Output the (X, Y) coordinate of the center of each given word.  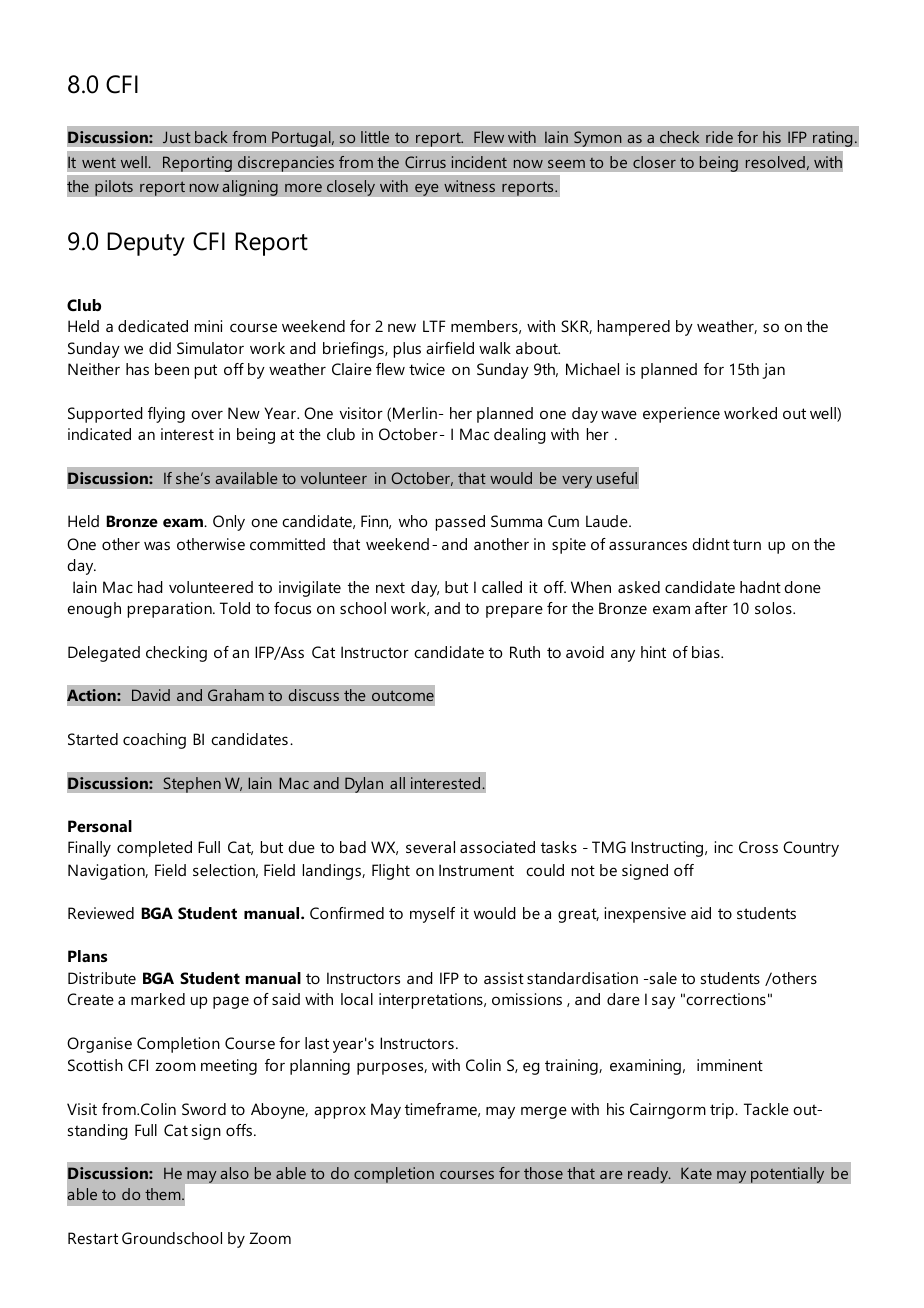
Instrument (476, 870)
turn (747, 544)
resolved (775, 162)
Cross (758, 847)
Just (177, 137)
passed (460, 523)
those (543, 1173)
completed (154, 849)
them (164, 1194)
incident (479, 162)
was (157, 545)
